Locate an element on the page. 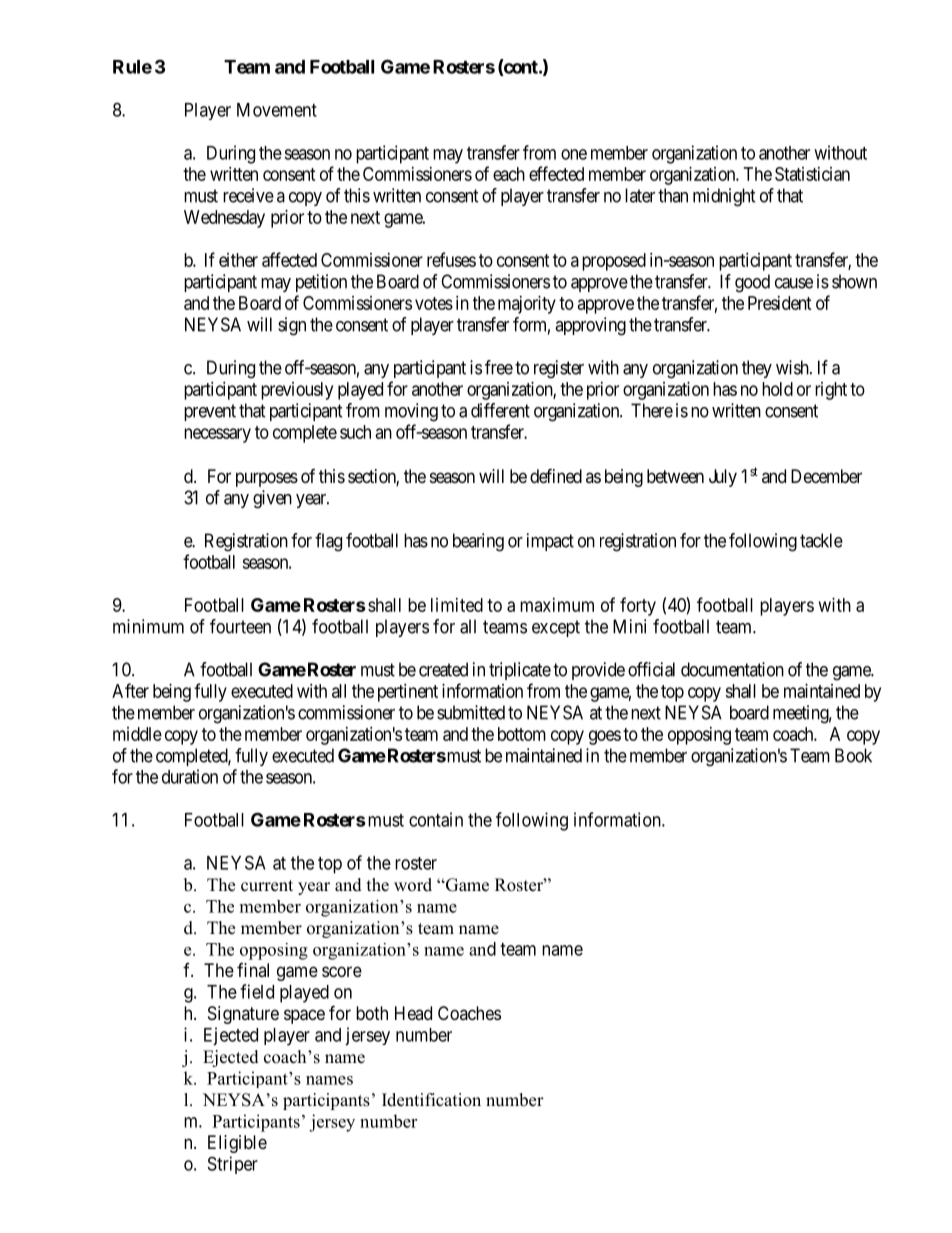 The width and height of the image is (952, 1233). word is located at coordinates (413, 885).
